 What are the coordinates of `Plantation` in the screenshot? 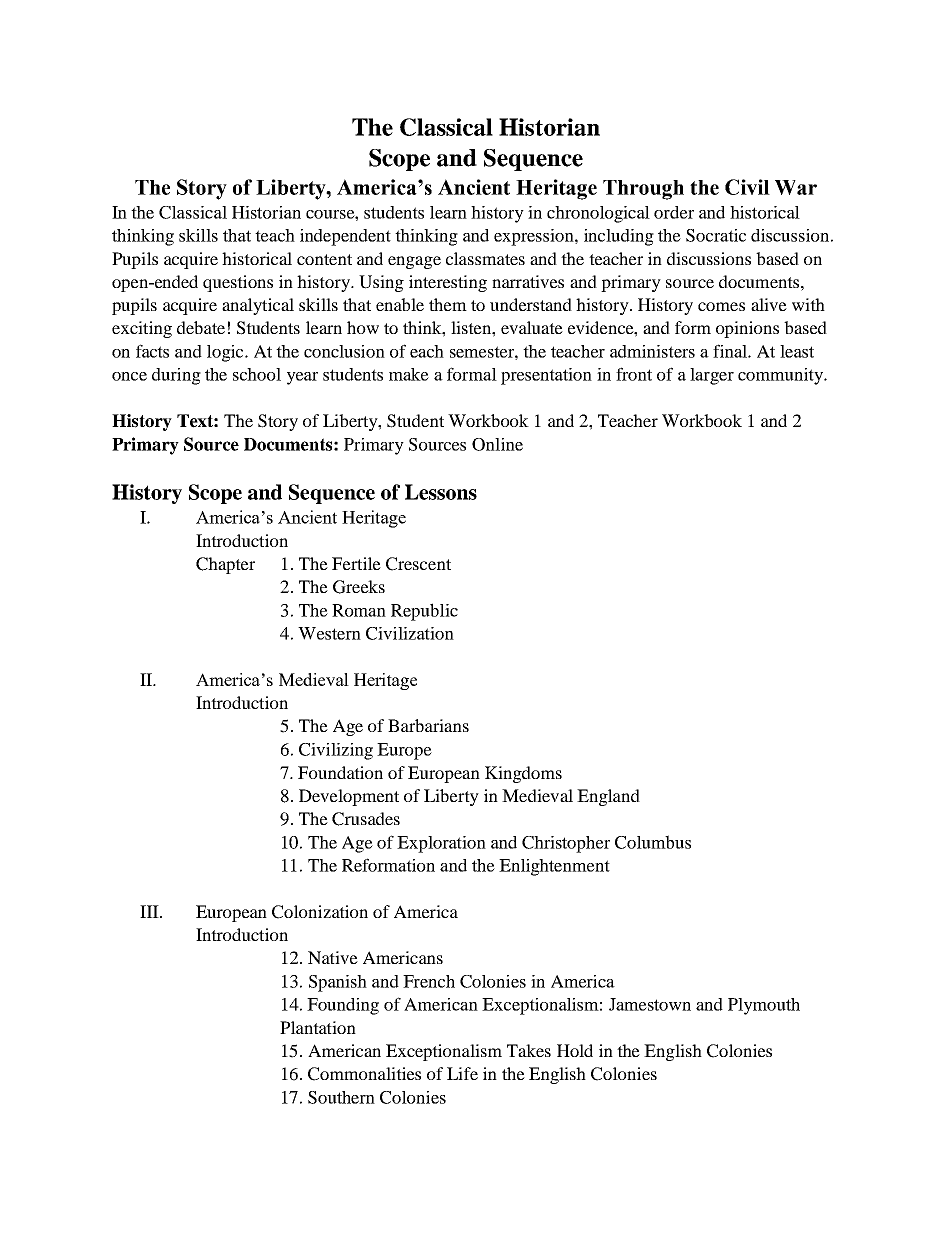 It's located at (318, 1027).
